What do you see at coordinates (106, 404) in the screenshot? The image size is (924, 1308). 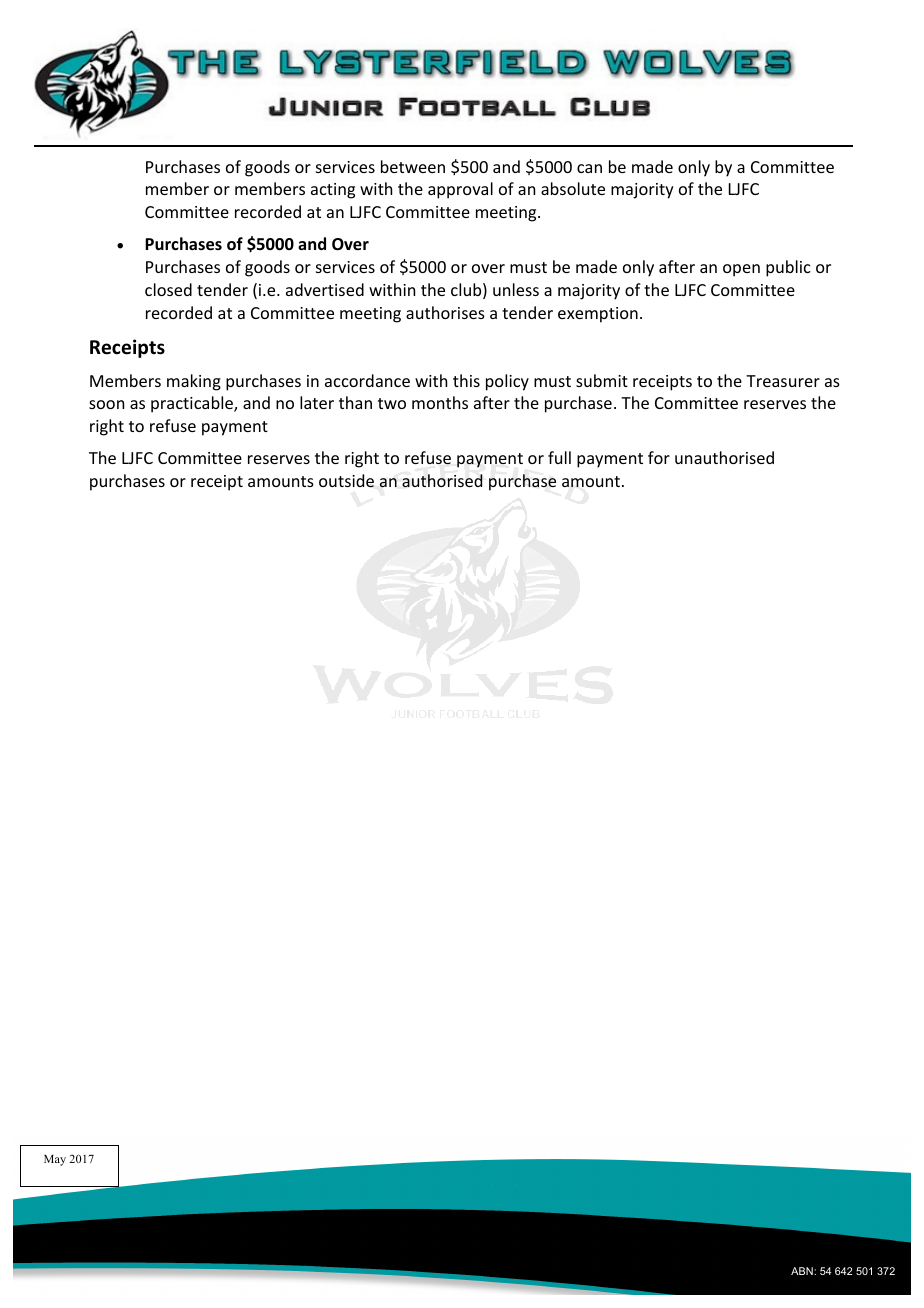 I see `soon` at bounding box center [106, 404].
